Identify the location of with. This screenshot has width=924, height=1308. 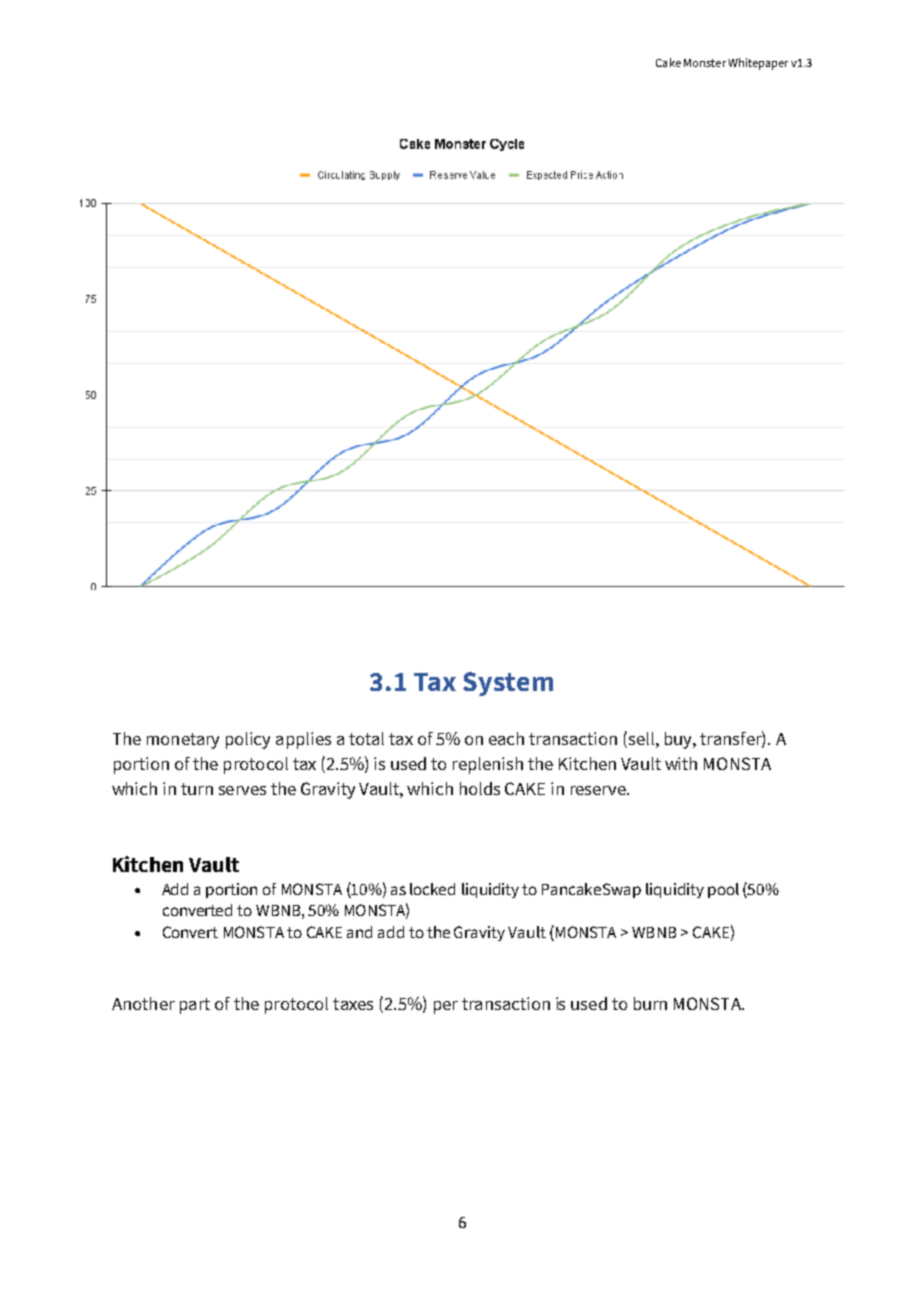
(681, 763).
